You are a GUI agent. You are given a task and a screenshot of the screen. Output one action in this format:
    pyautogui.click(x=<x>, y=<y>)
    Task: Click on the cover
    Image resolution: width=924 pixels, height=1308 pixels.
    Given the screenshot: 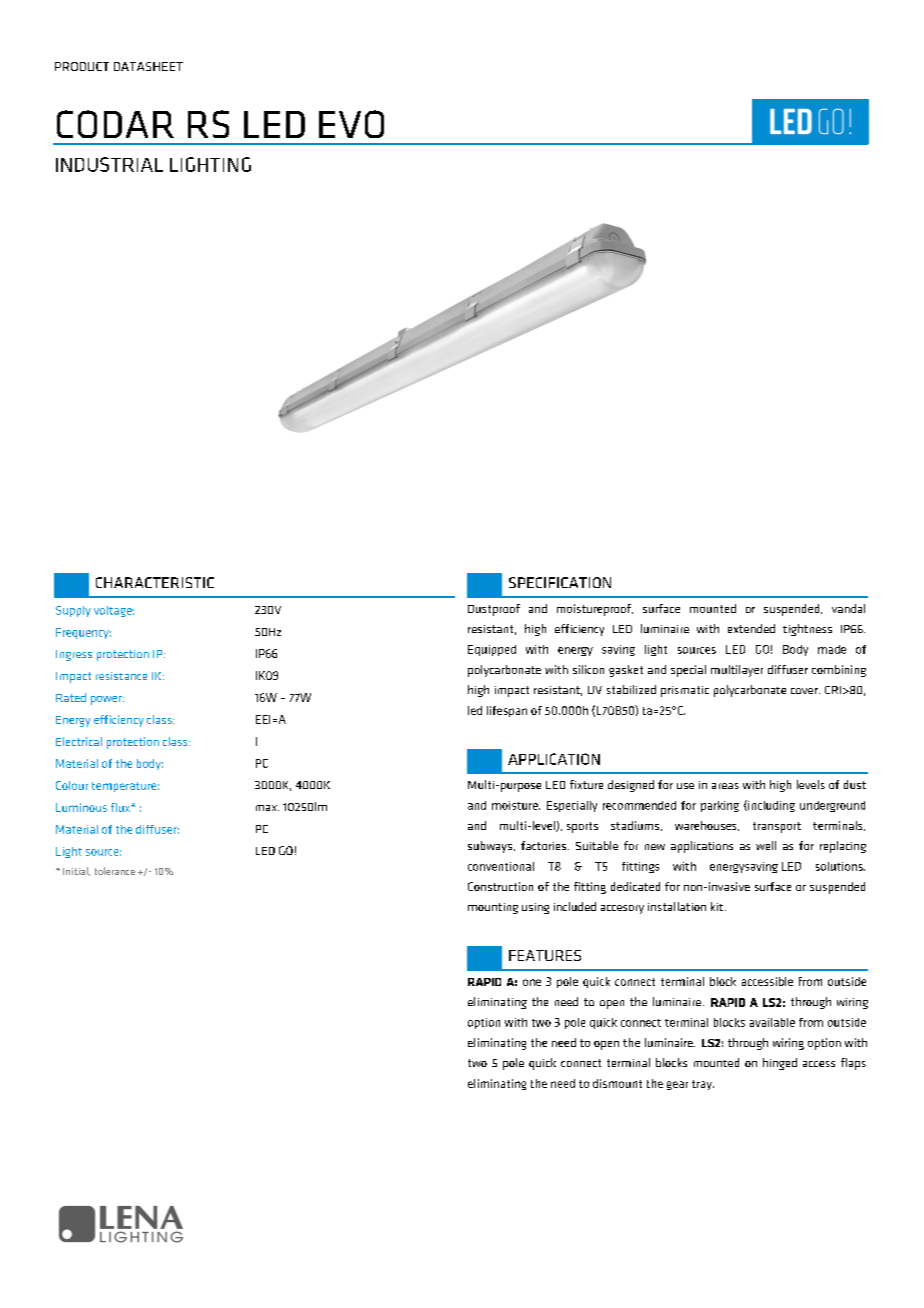 What is the action you would take?
    pyautogui.click(x=805, y=691)
